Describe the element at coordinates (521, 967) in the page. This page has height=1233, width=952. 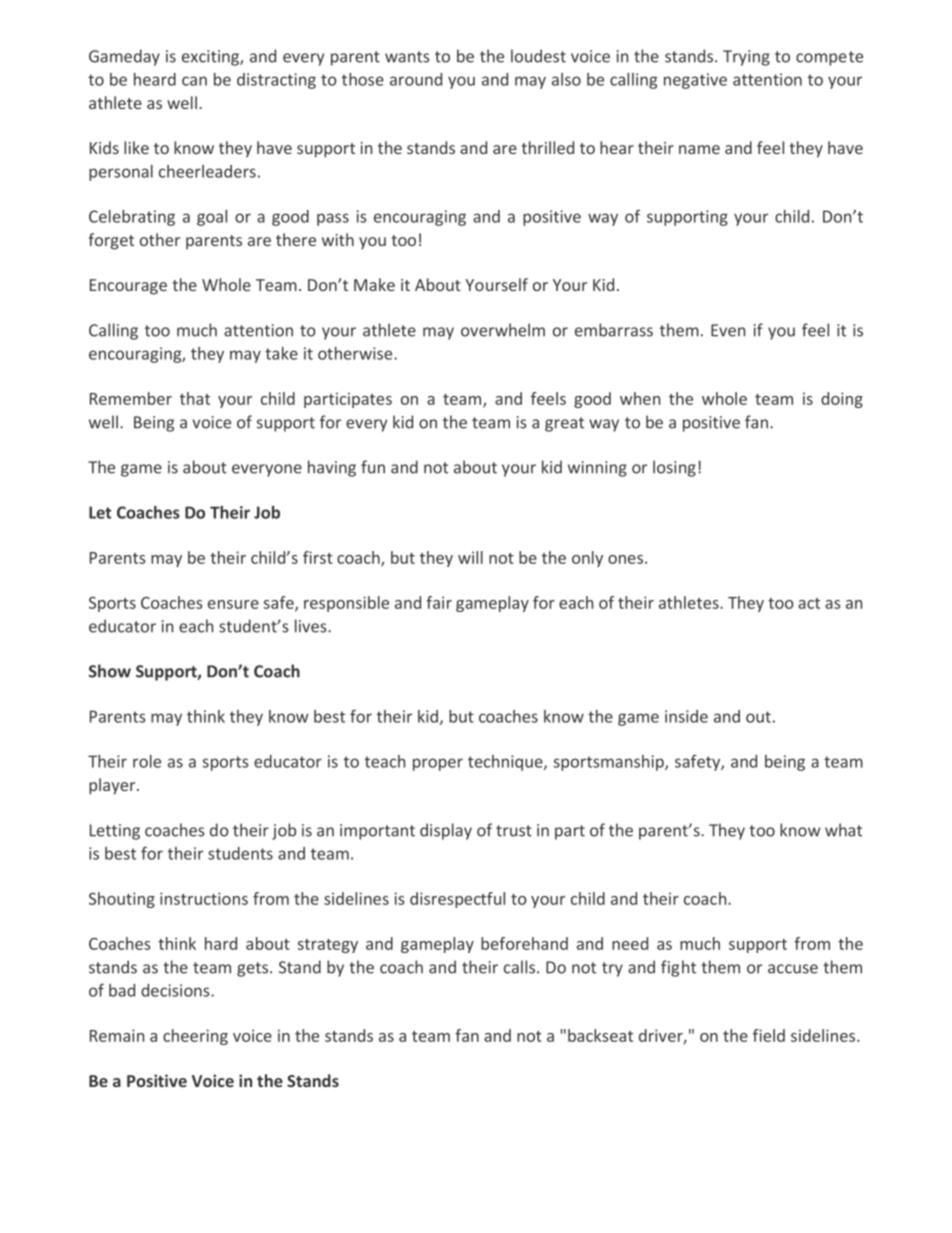
I see `calls` at that location.
